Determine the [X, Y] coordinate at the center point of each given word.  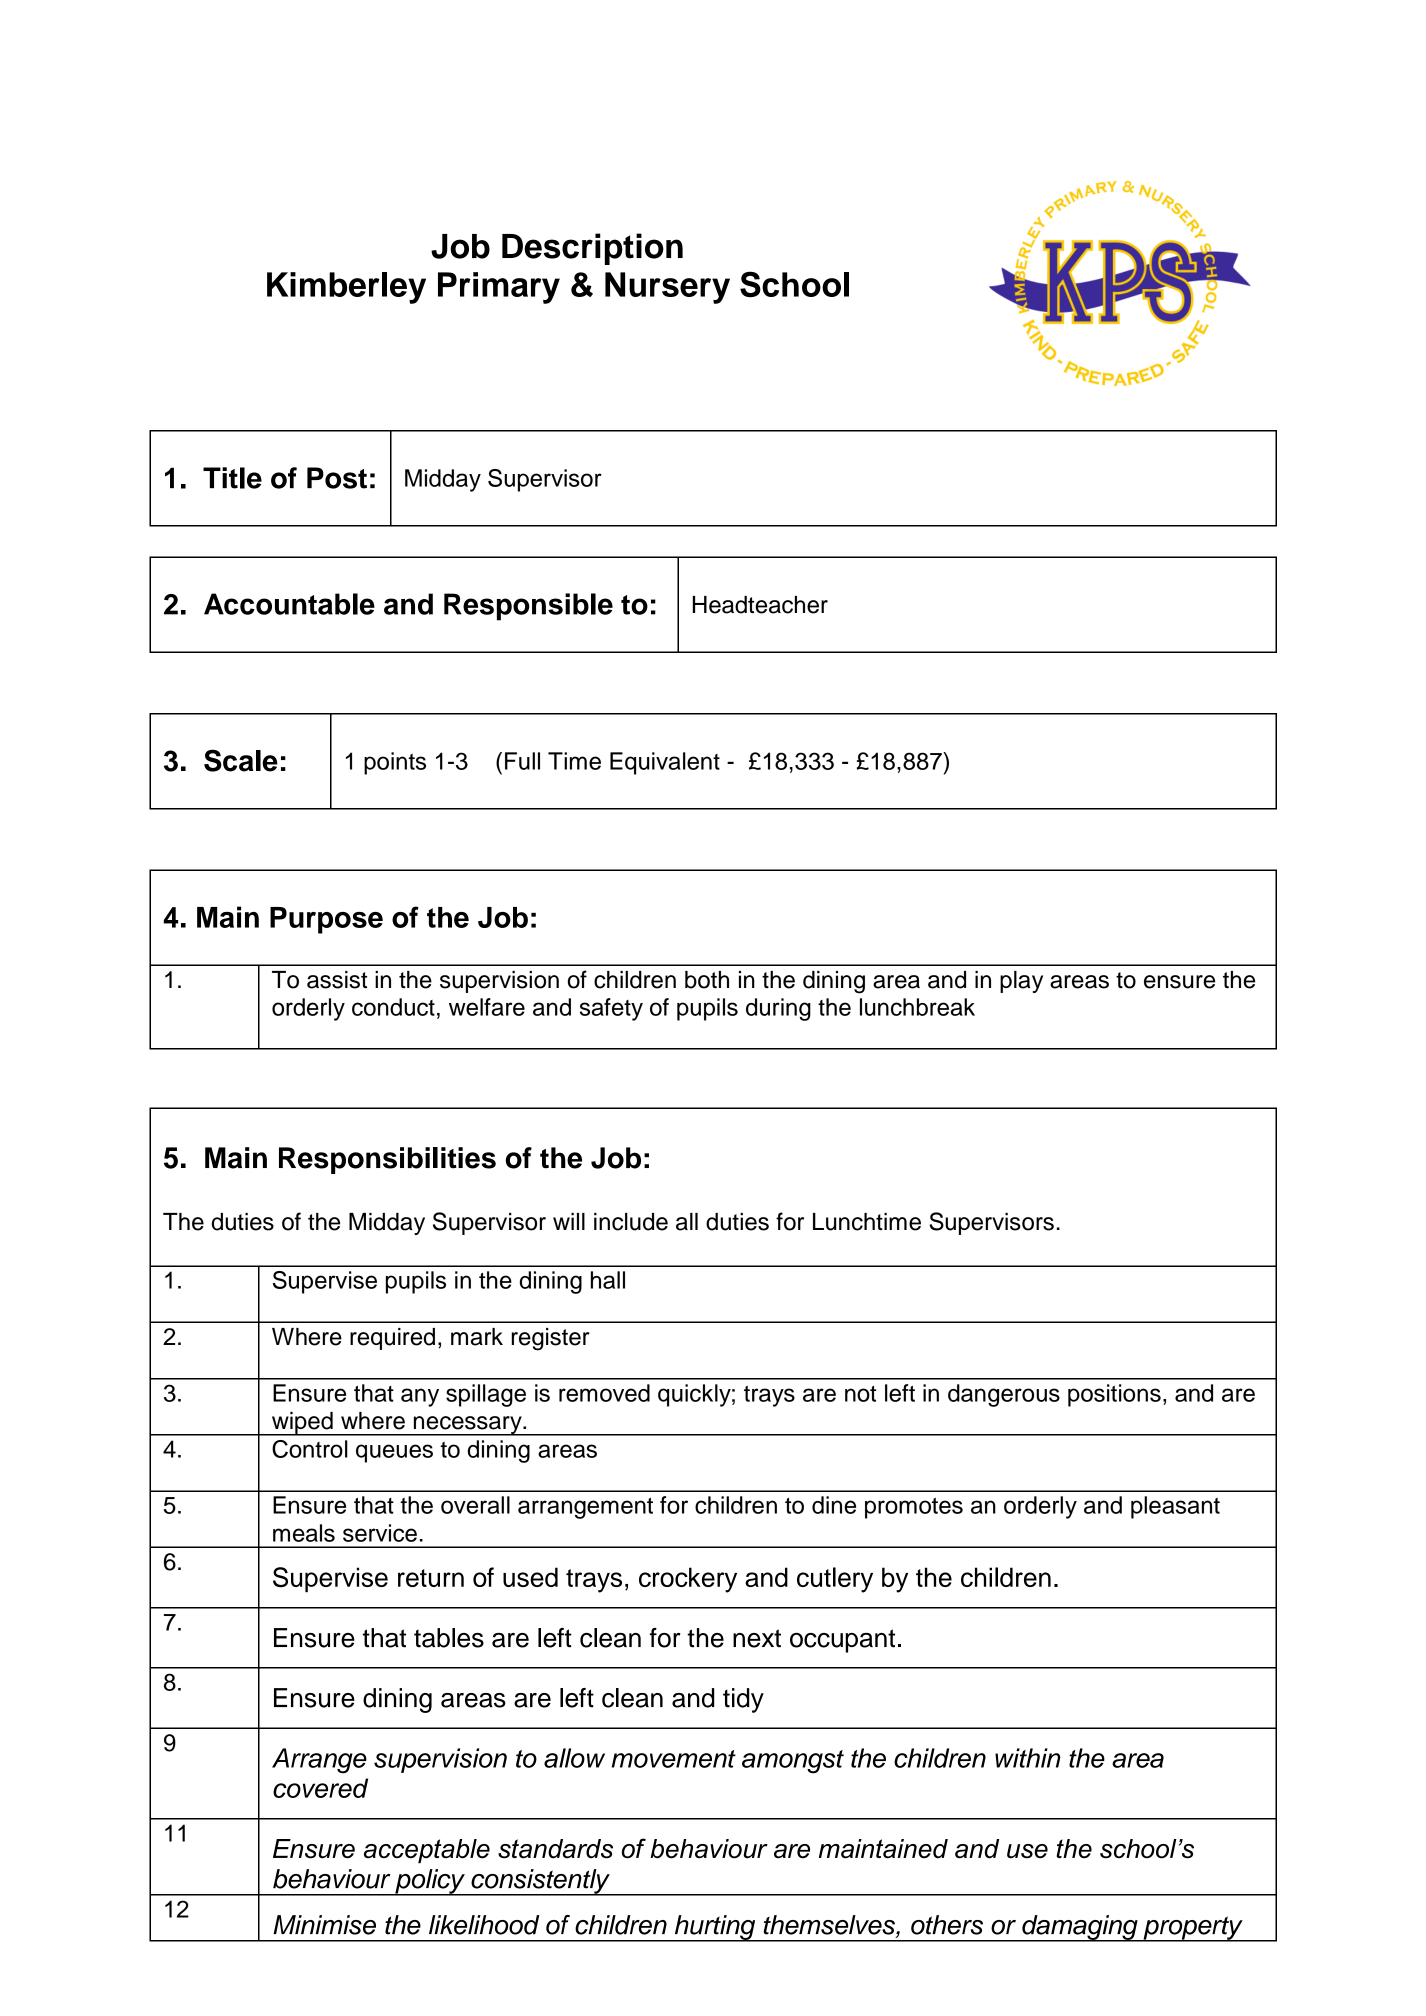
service [380, 1533]
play [1021, 982]
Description [592, 249]
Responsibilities [387, 1160]
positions [1114, 1395]
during [778, 1009]
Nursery [667, 288]
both [707, 980]
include [631, 1222]
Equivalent [665, 763]
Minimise [324, 1925]
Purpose [326, 920]
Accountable [289, 604]
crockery [688, 1580]
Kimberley [346, 288]
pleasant [1175, 1507]
